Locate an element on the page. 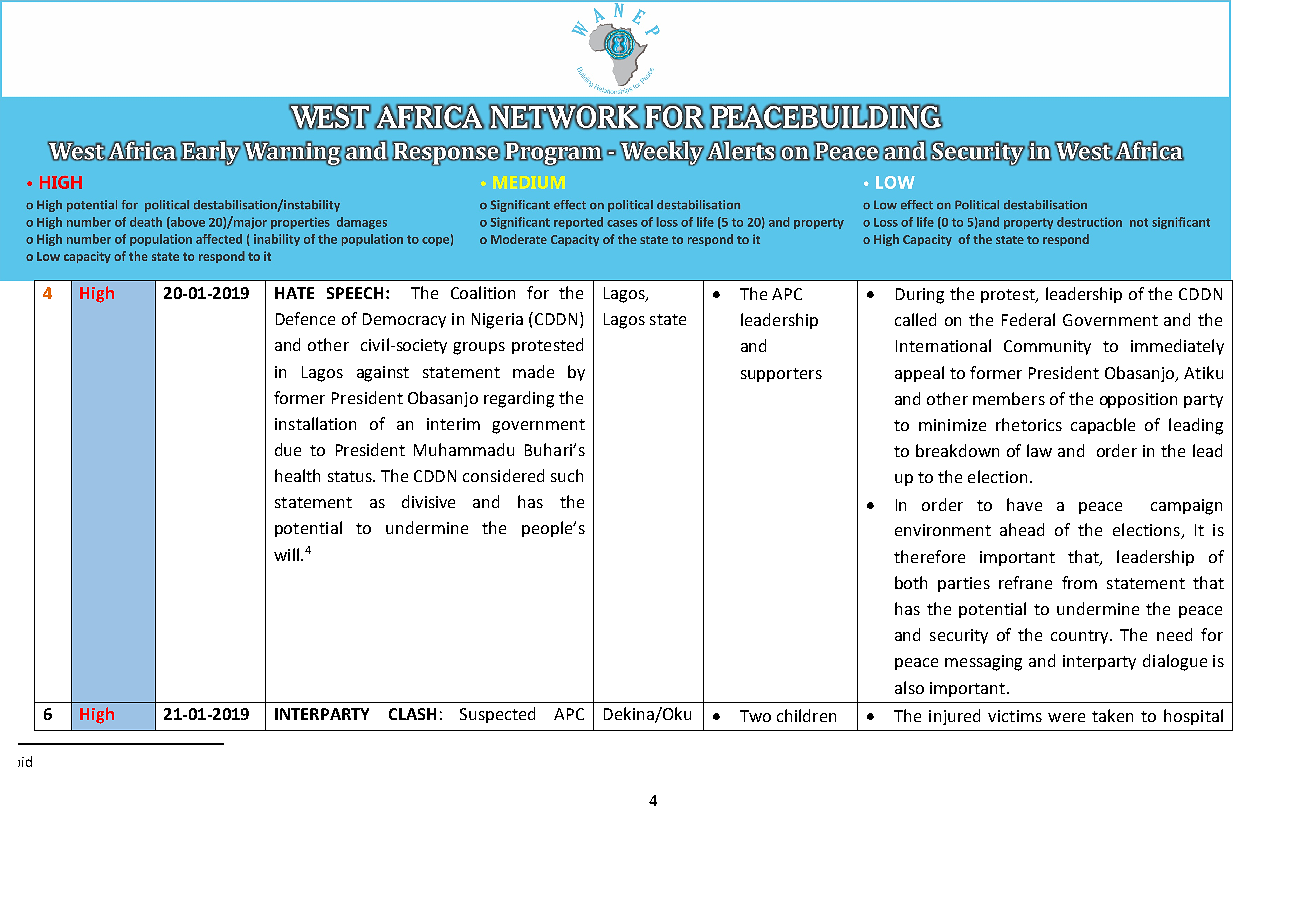  from is located at coordinates (1079, 582).
